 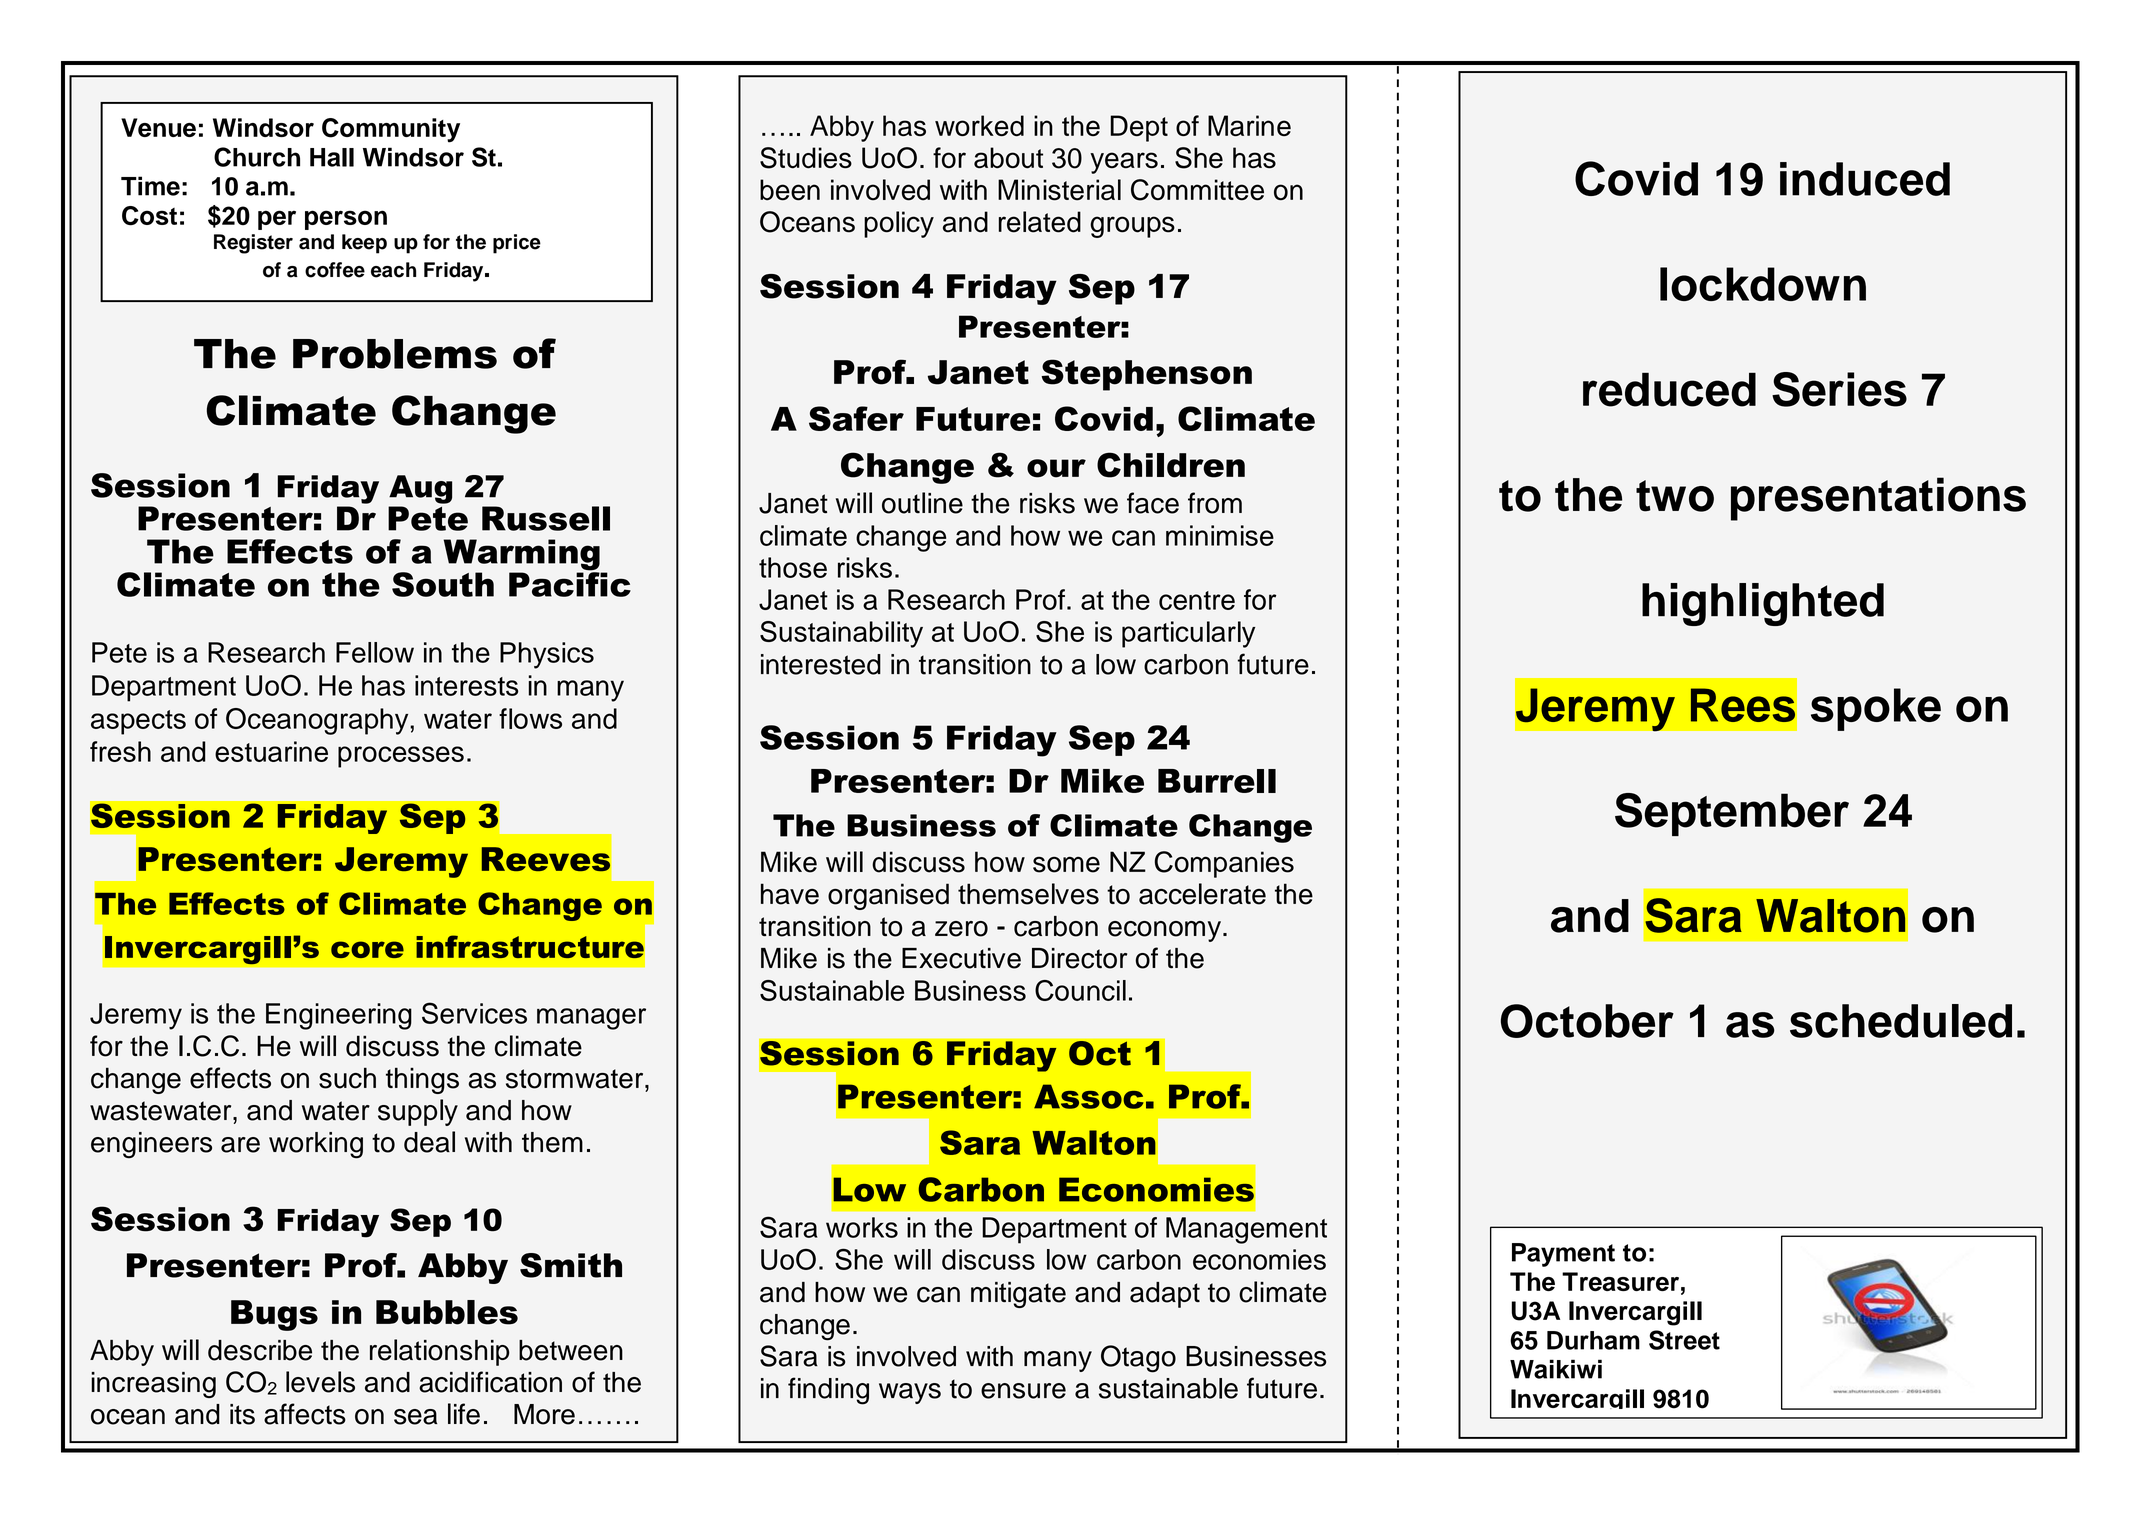 I want to click on core, so click(x=367, y=949).
